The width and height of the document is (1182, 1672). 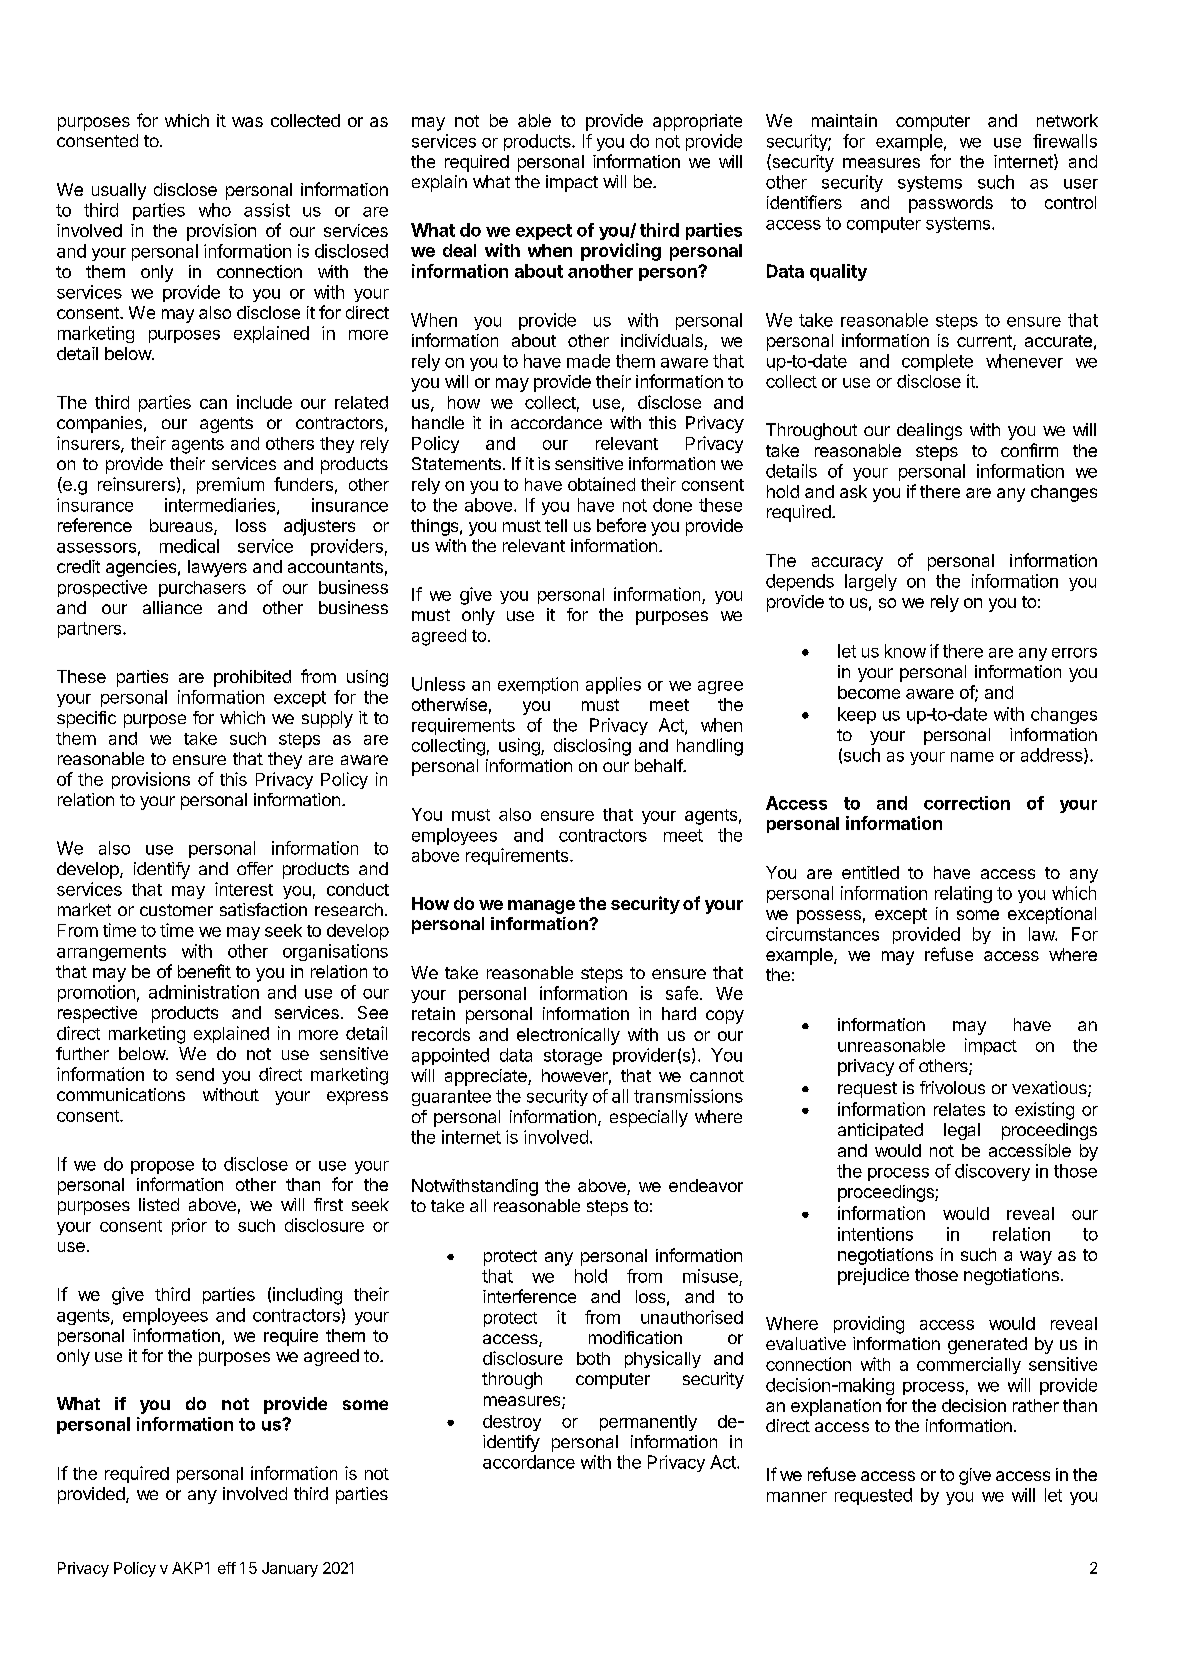 I want to click on offer, so click(x=255, y=868).
